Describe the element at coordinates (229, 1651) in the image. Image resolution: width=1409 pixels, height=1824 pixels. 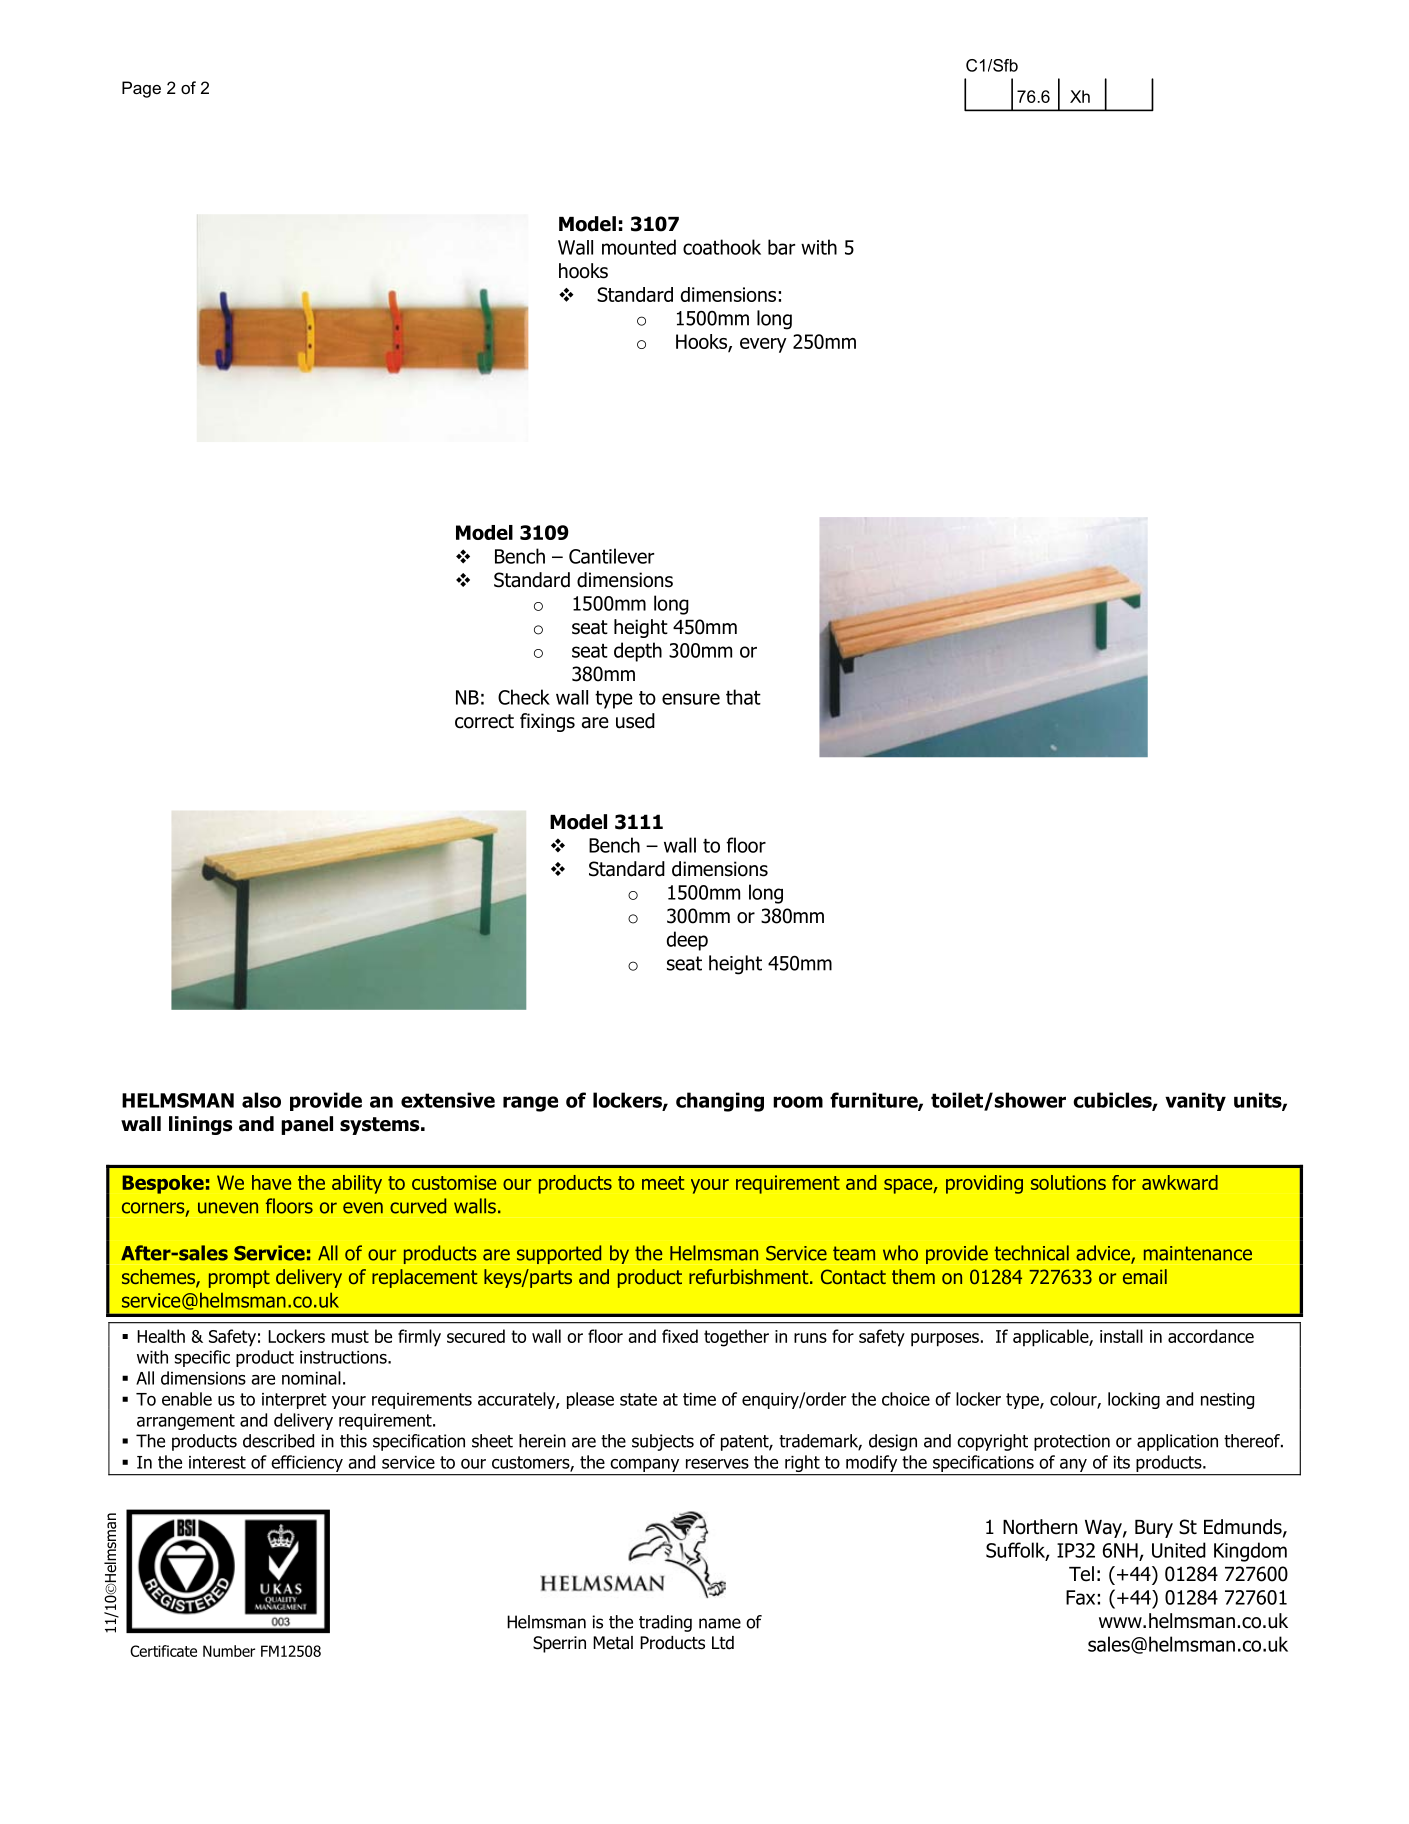
I see `Number` at that location.
